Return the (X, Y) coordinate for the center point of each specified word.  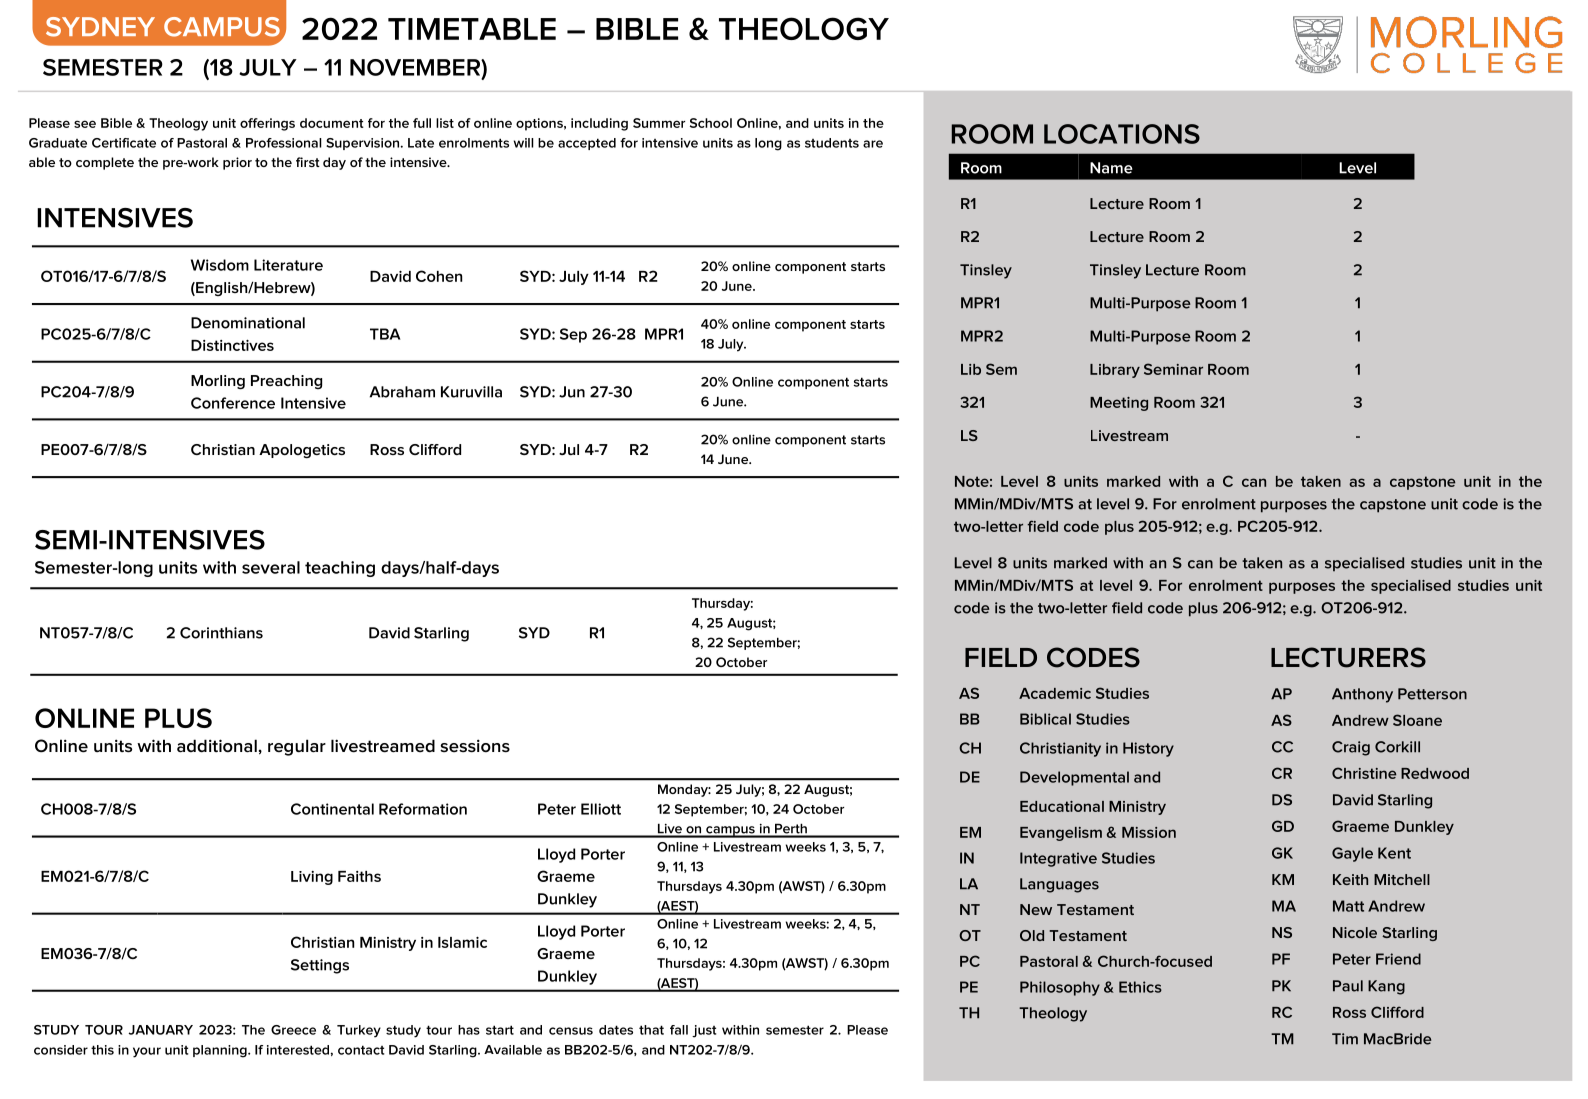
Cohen (439, 276)
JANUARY (161, 1030)
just (704, 1031)
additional (217, 746)
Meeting (1119, 404)
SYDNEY (100, 27)
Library (1115, 371)
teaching (340, 569)
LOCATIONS (1122, 134)
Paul (1348, 986)
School (711, 123)
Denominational (248, 323)
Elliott (601, 809)
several (271, 567)
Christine (1364, 773)
